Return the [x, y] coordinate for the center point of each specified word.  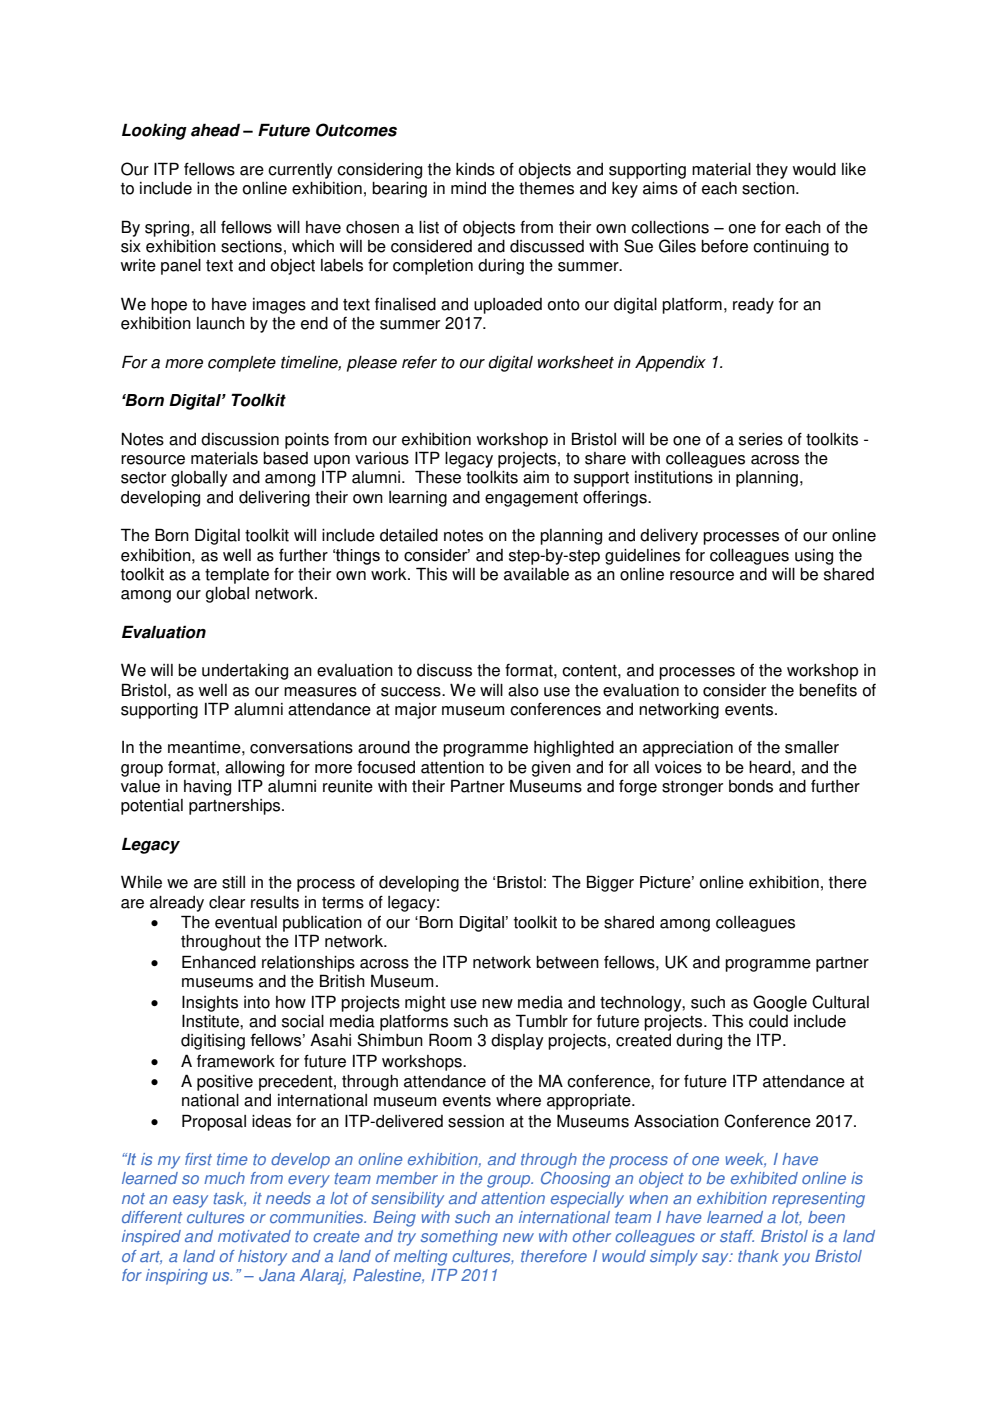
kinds [475, 169]
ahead [215, 130]
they [772, 171]
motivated [254, 1236]
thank [758, 1256]
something [459, 1238]
